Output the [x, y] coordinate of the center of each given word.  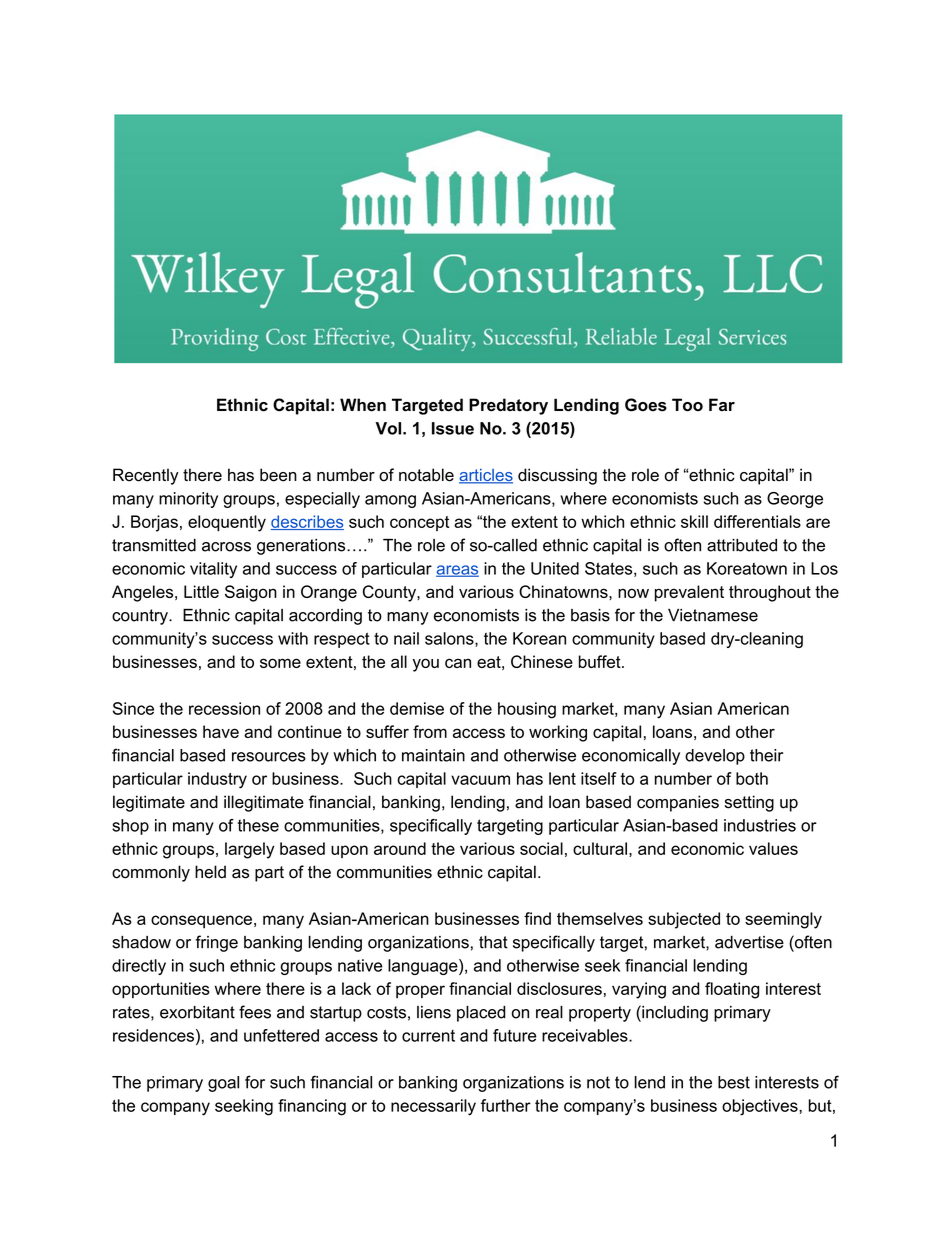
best [734, 1082]
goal [223, 1084]
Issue [453, 428]
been [278, 475]
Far [722, 405]
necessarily [433, 1107]
